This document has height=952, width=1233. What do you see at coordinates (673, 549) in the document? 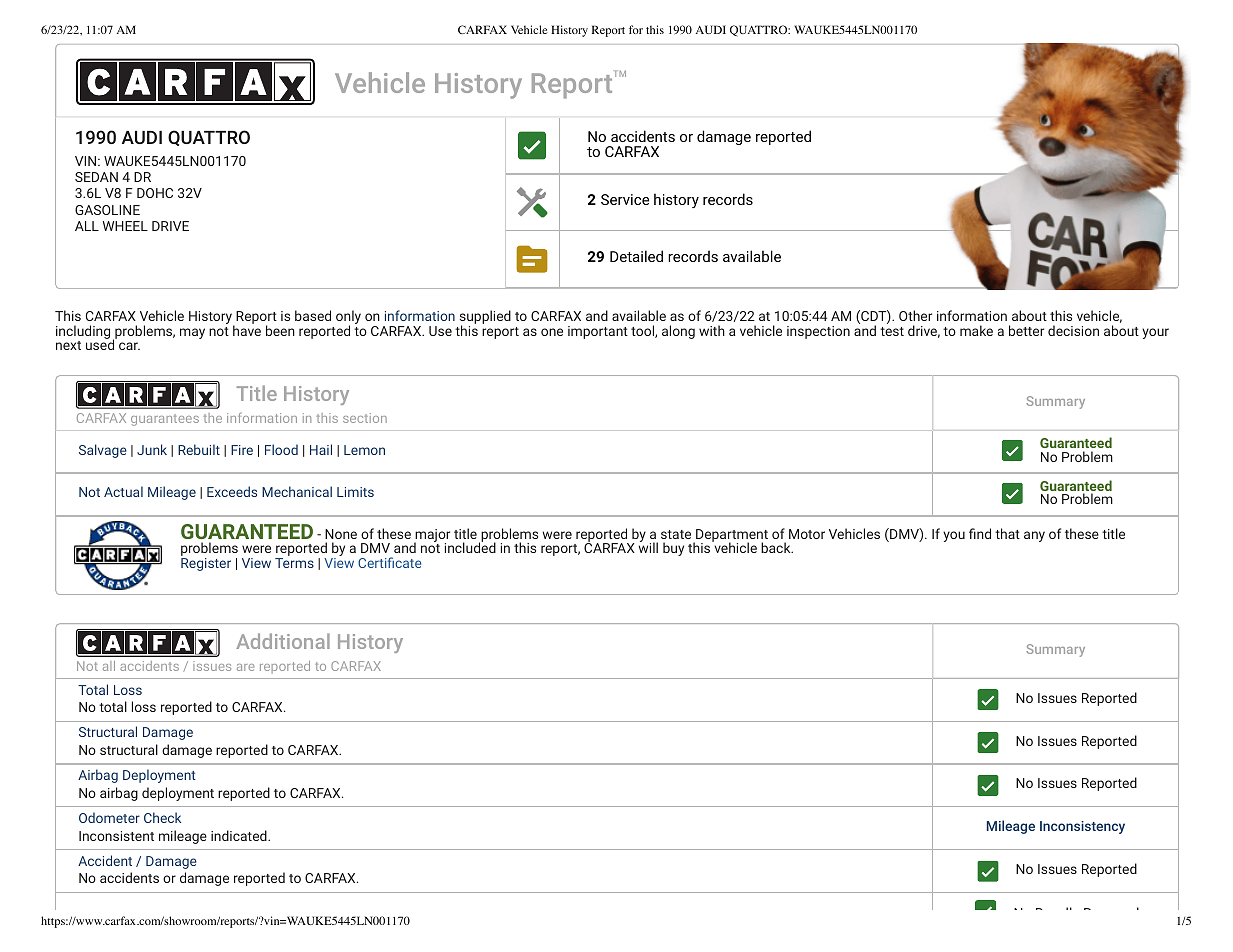
I see `buy` at bounding box center [673, 549].
